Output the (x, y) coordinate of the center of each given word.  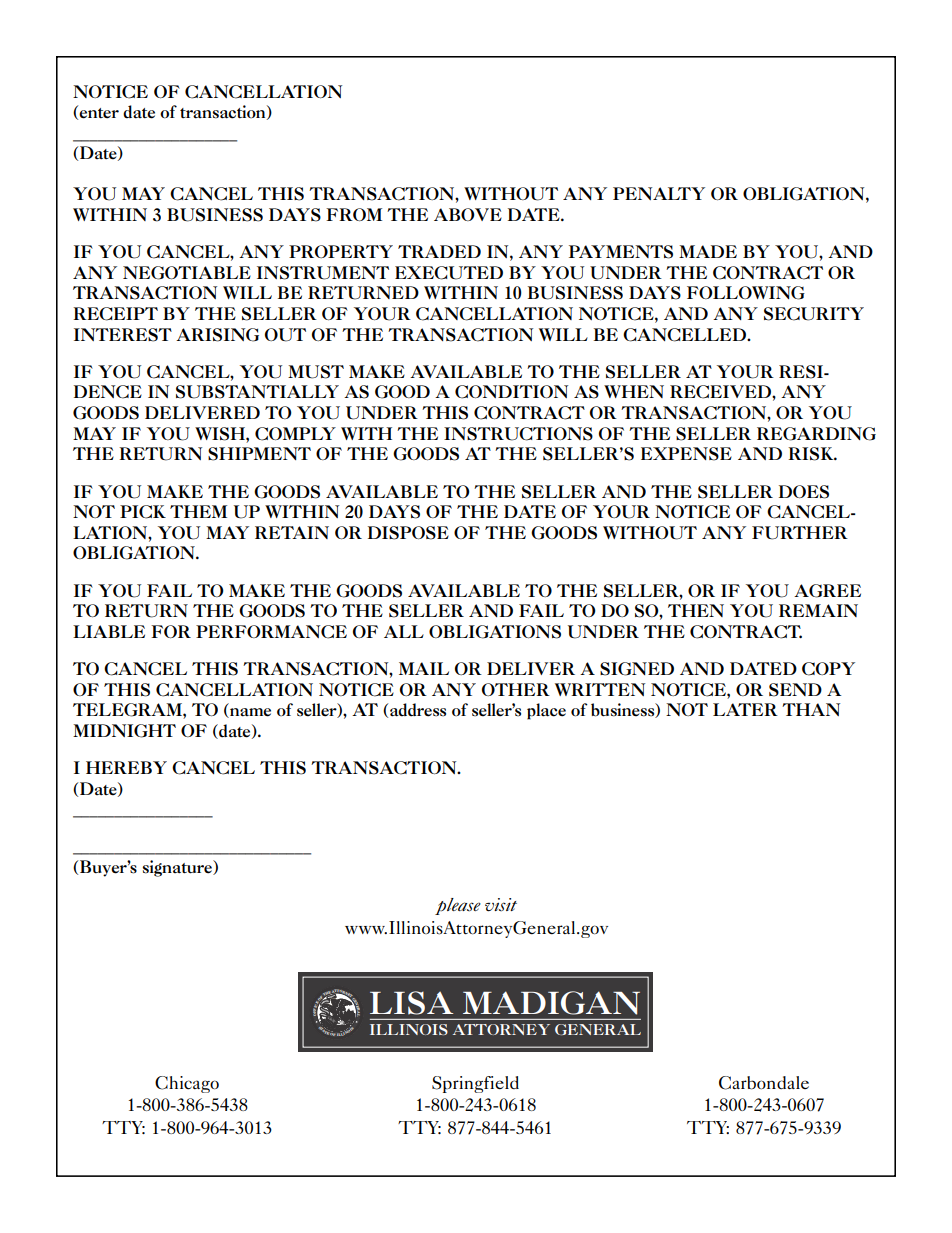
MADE (708, 251)
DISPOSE (408, 533)
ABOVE (468, 214)
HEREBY (126, 767)
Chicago (187, 1084)
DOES (804, 492)
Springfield (475, 1084)
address (418, 710)
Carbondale (764, 1083)
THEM (198, 511)
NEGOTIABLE (187, 273)
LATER (745, 709)
